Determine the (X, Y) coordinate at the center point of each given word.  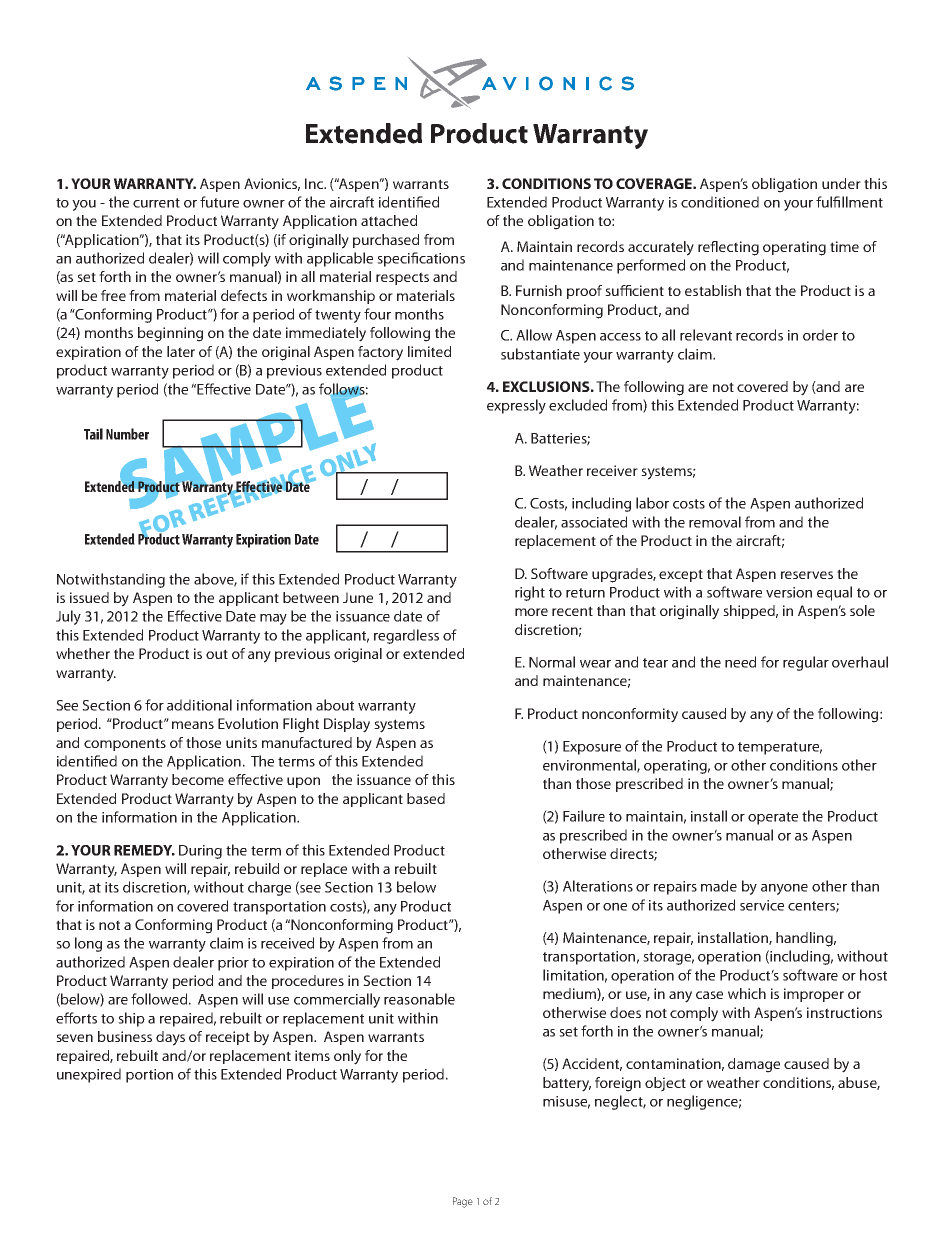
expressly (516, 406)
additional (199, 705)
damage (754, 1065)
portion (149, 1076)
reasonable (419, 999)
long (88, 944)
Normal (552, 662)
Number (127, 434)
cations (442, 258)
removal (715, 522)
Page (463, 1202)
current (156, 203)
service (762, 905)
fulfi (828, 202)
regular (806, 663)
